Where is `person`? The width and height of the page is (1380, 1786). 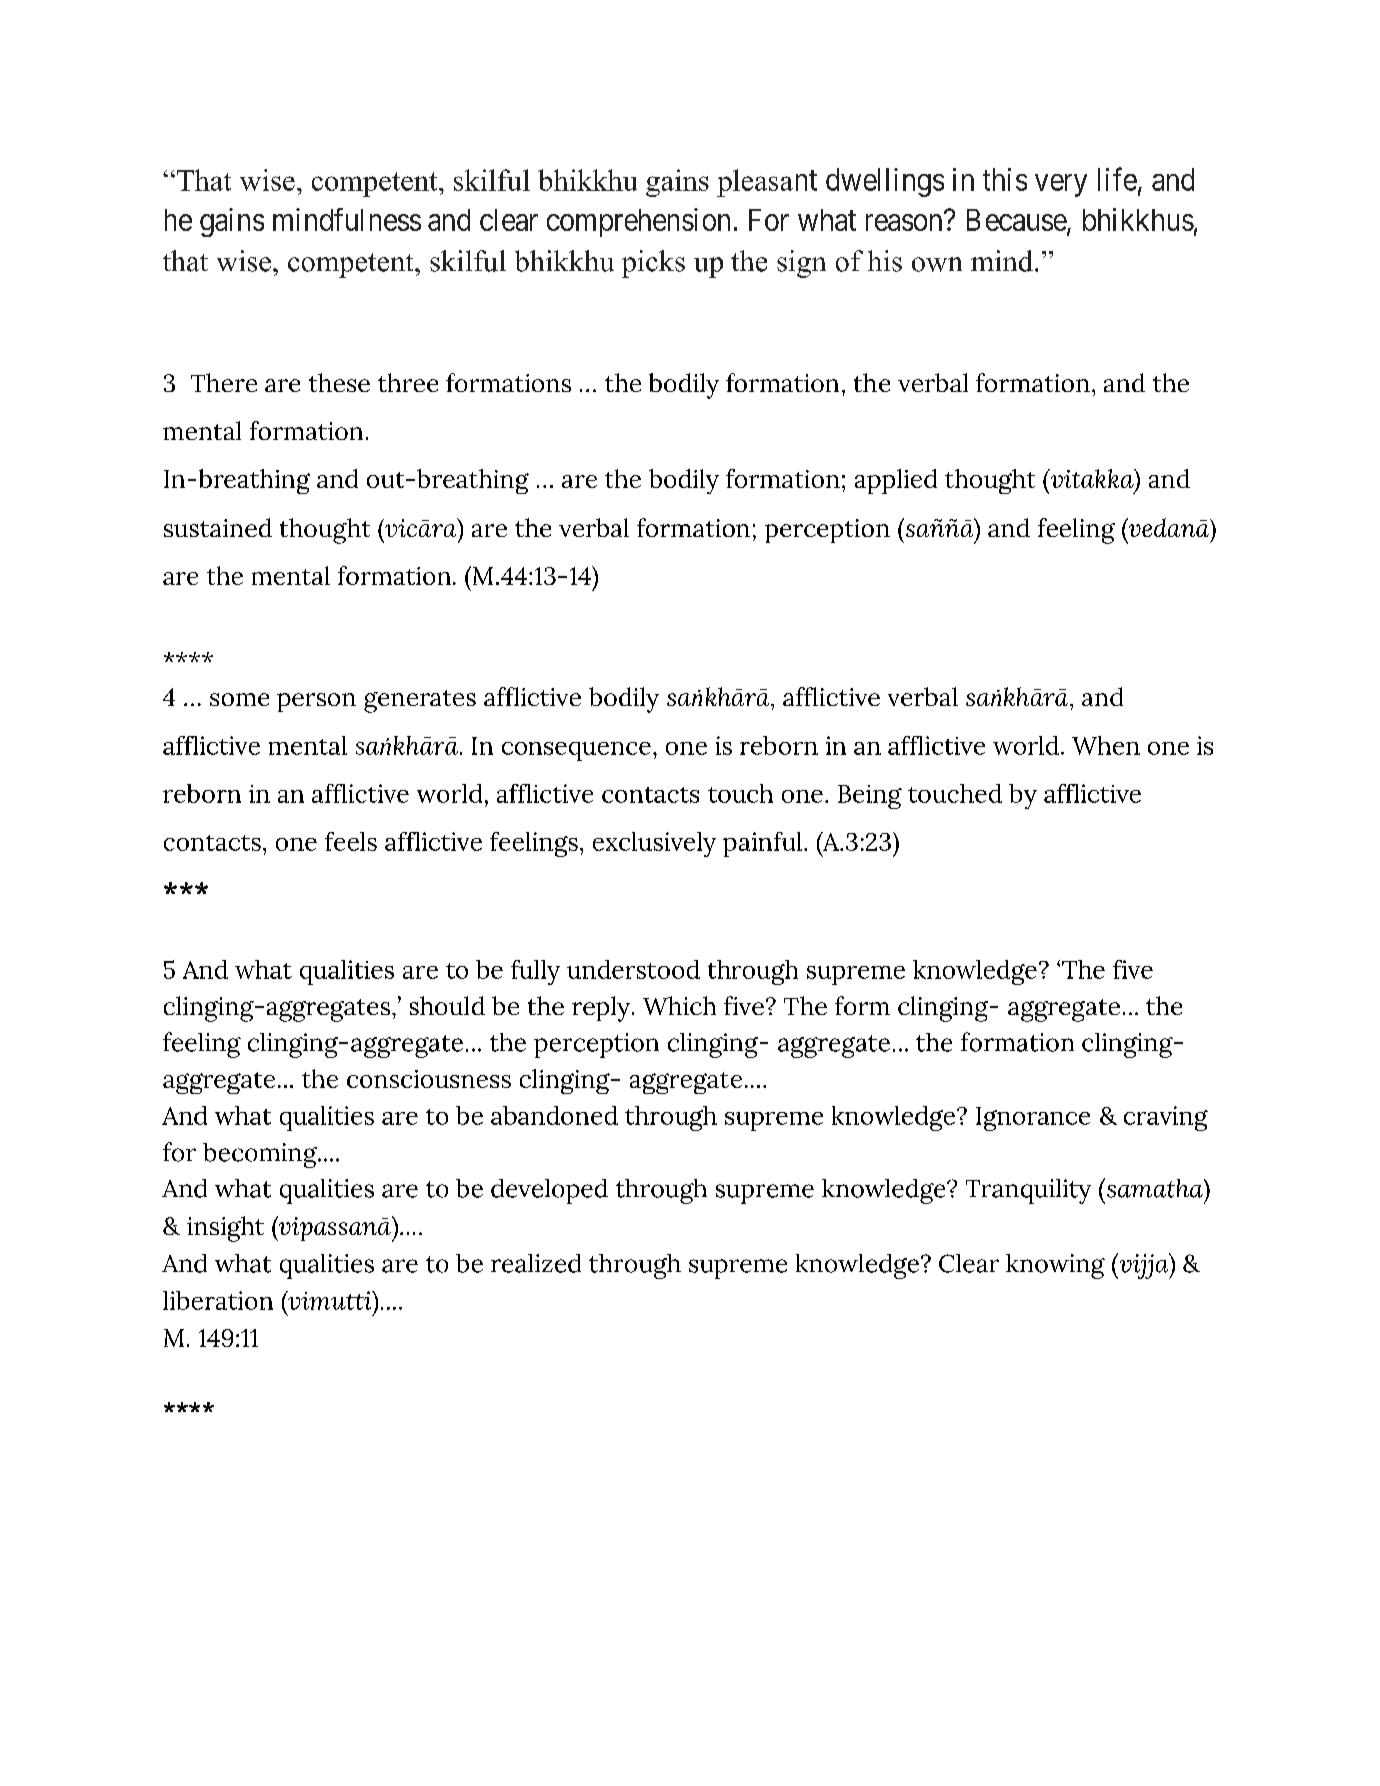 person is located at coordinates (316, 702).
